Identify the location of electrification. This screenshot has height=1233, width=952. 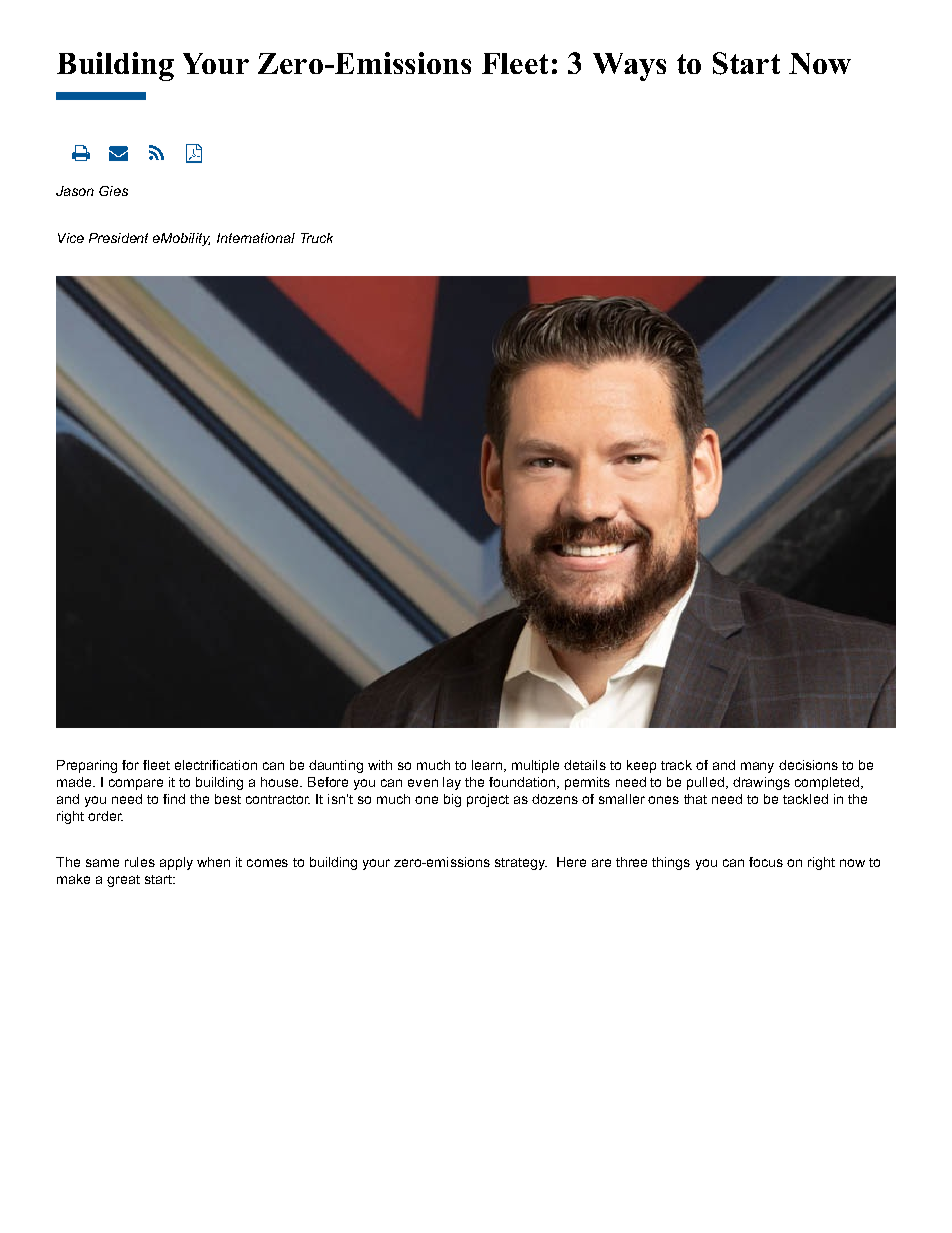
(216, 765).
